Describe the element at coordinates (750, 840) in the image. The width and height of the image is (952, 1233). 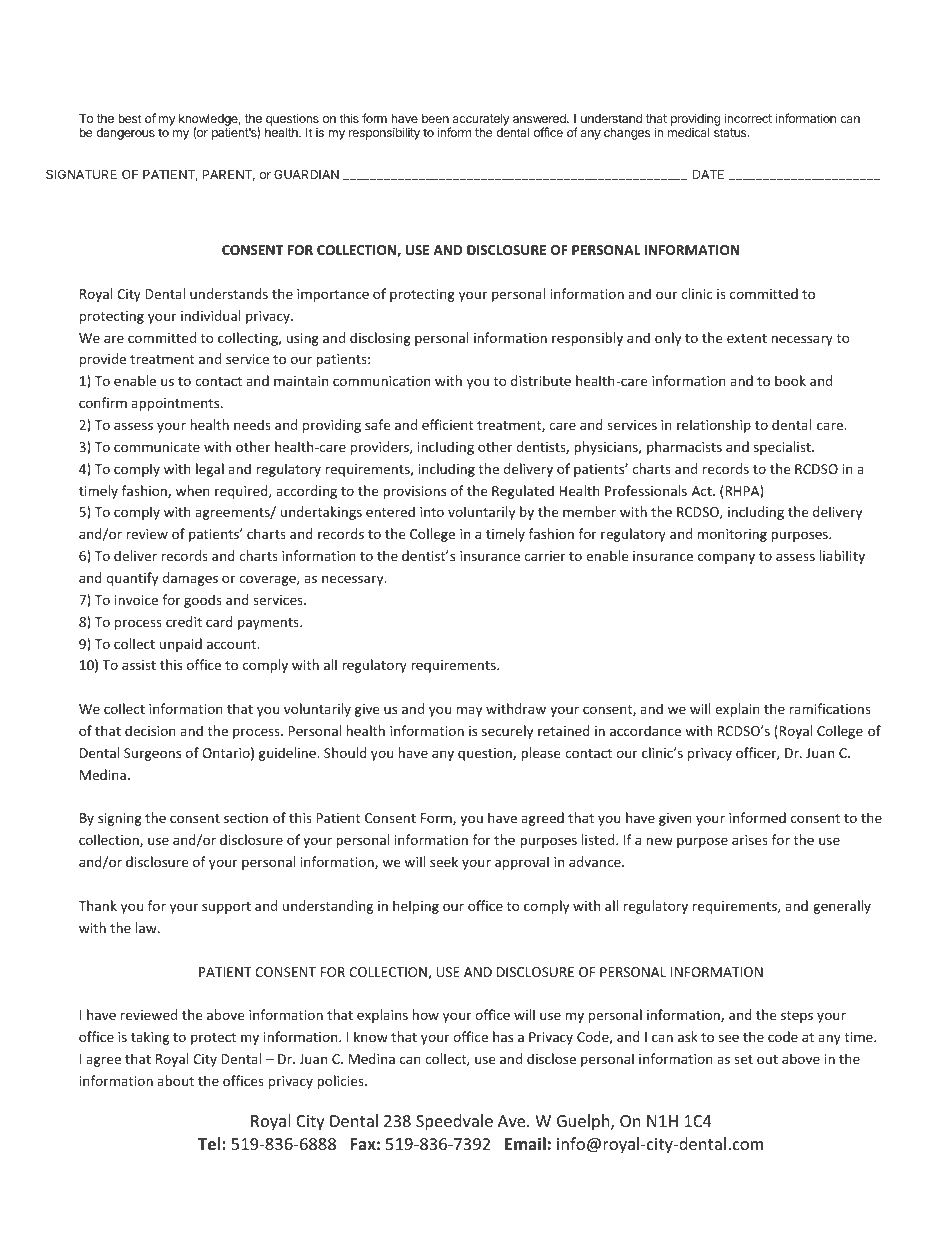
I see `arises` at that location.
